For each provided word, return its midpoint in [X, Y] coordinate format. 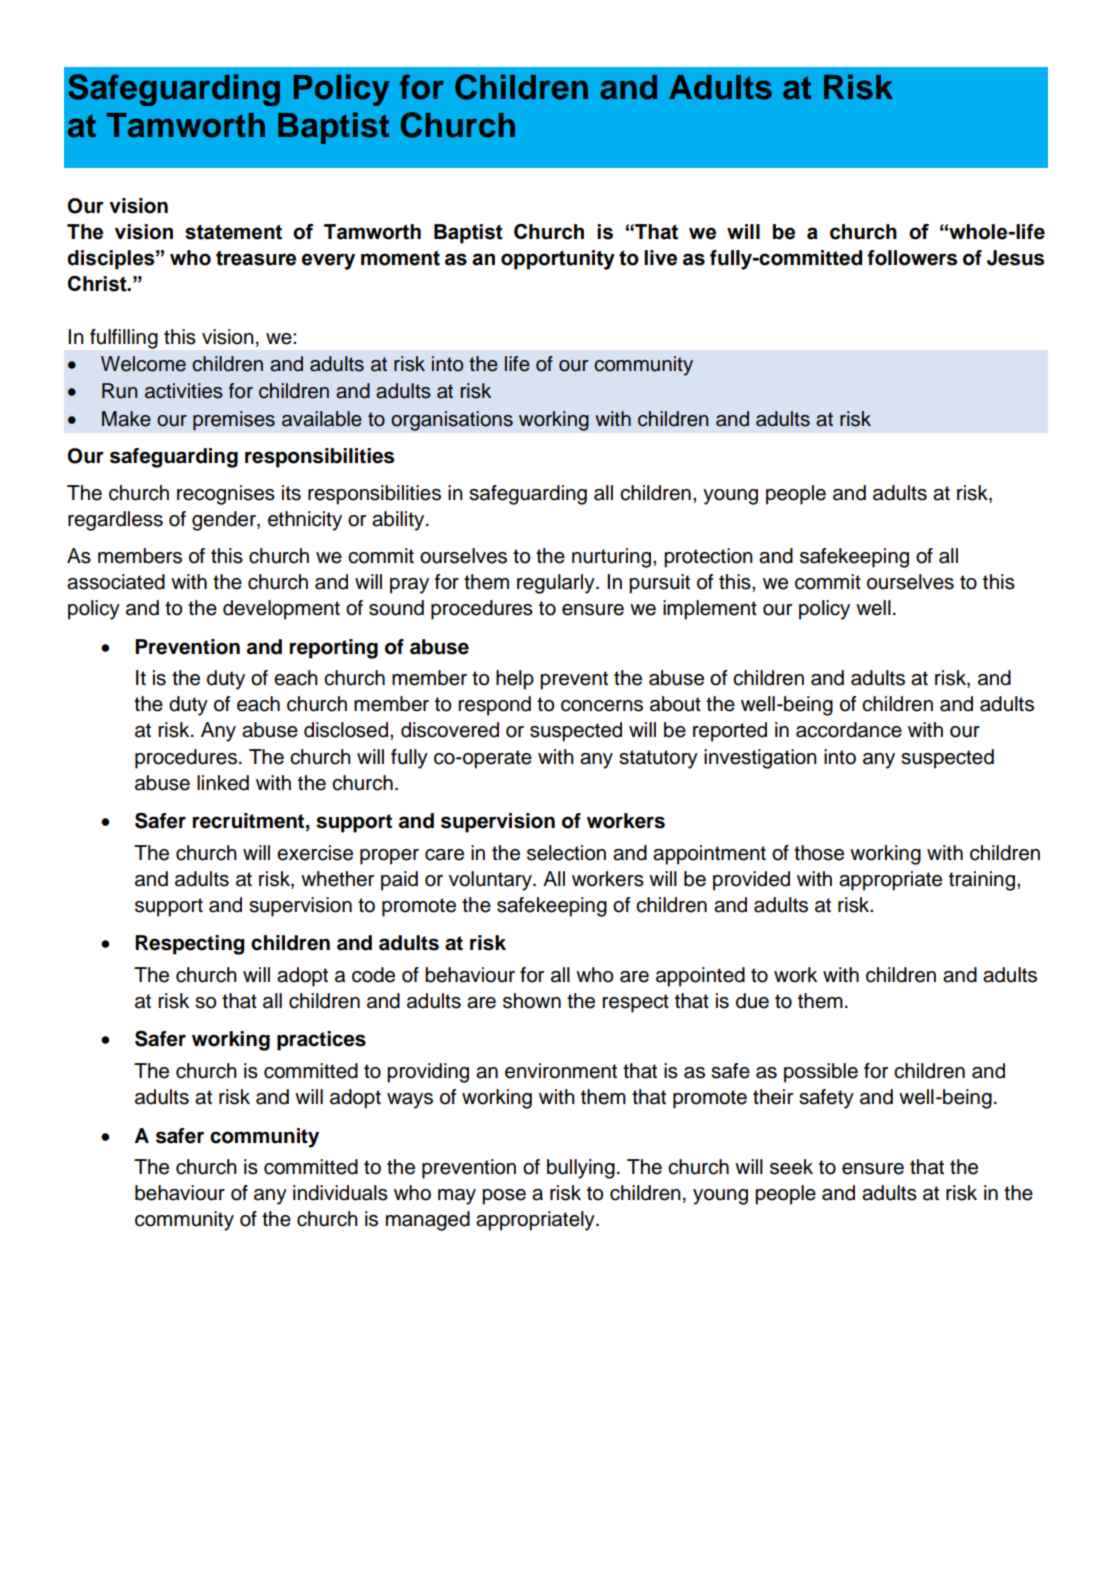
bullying [581, 1169]
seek [791, 1167]
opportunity [558, 260]
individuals [340, 1193]
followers [912, 258]
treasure [256, 258]
